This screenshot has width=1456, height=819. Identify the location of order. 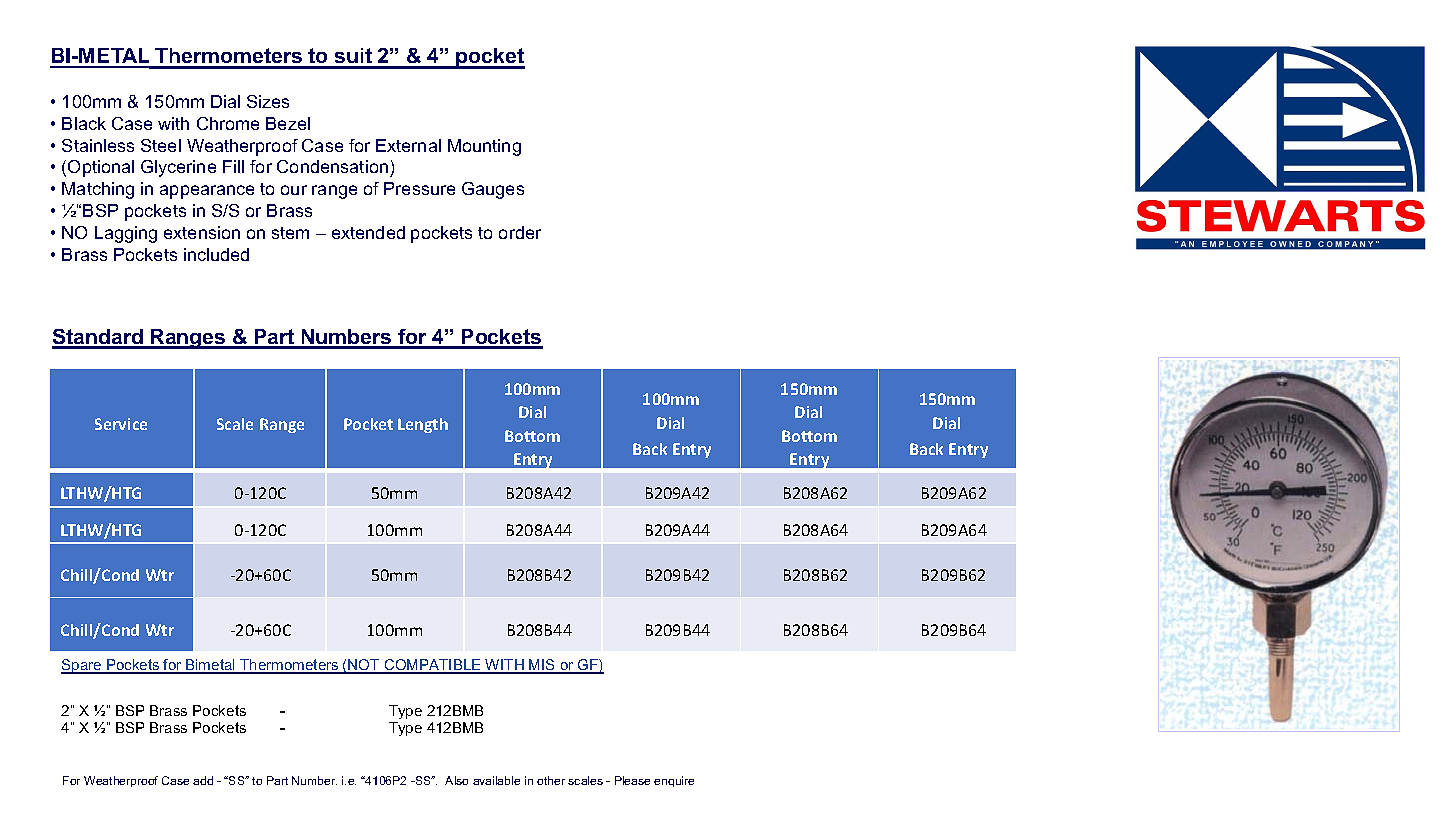
(520, 232).
